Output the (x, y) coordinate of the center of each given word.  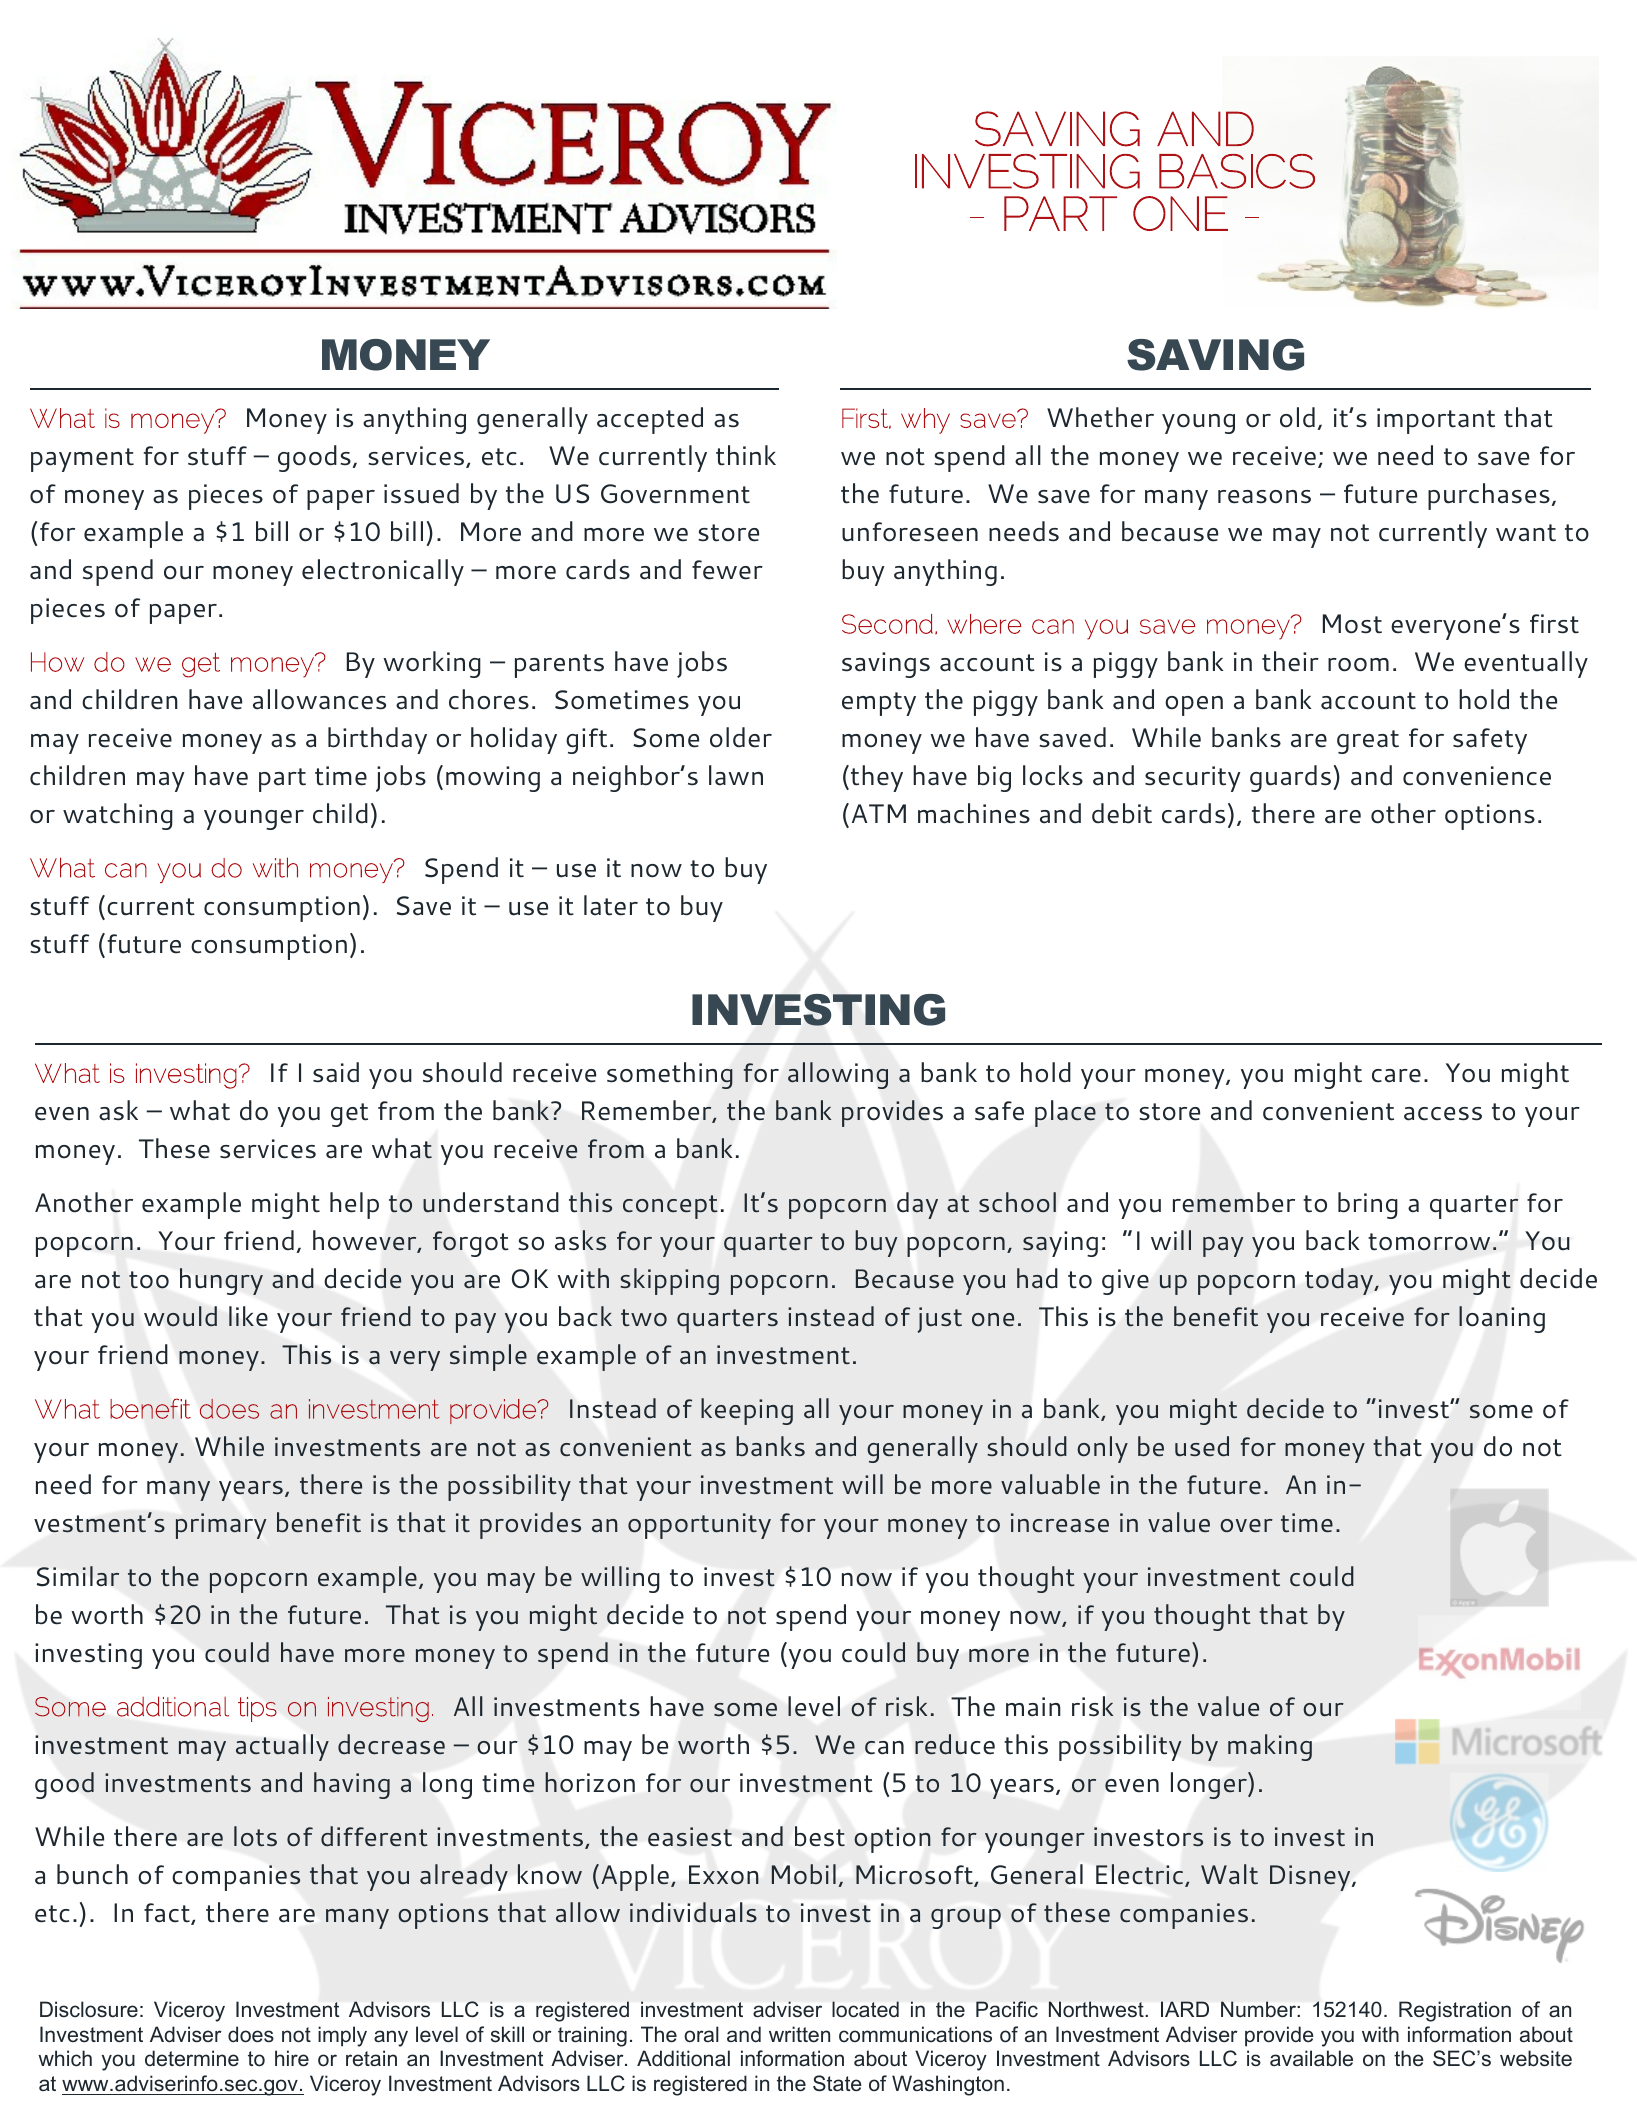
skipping (669, 1281)
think (746, 455)
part (282, 780)
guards (1290, 778)
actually (282, 1747)
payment (82, 460)
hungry (221, 1281)
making (1270, 1747)
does (251, 2034)
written (799, 2034)
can (884, 1748)
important (1436, 421)
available (1311, 2058)
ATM (879, 813)
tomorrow (1429, 1242)
